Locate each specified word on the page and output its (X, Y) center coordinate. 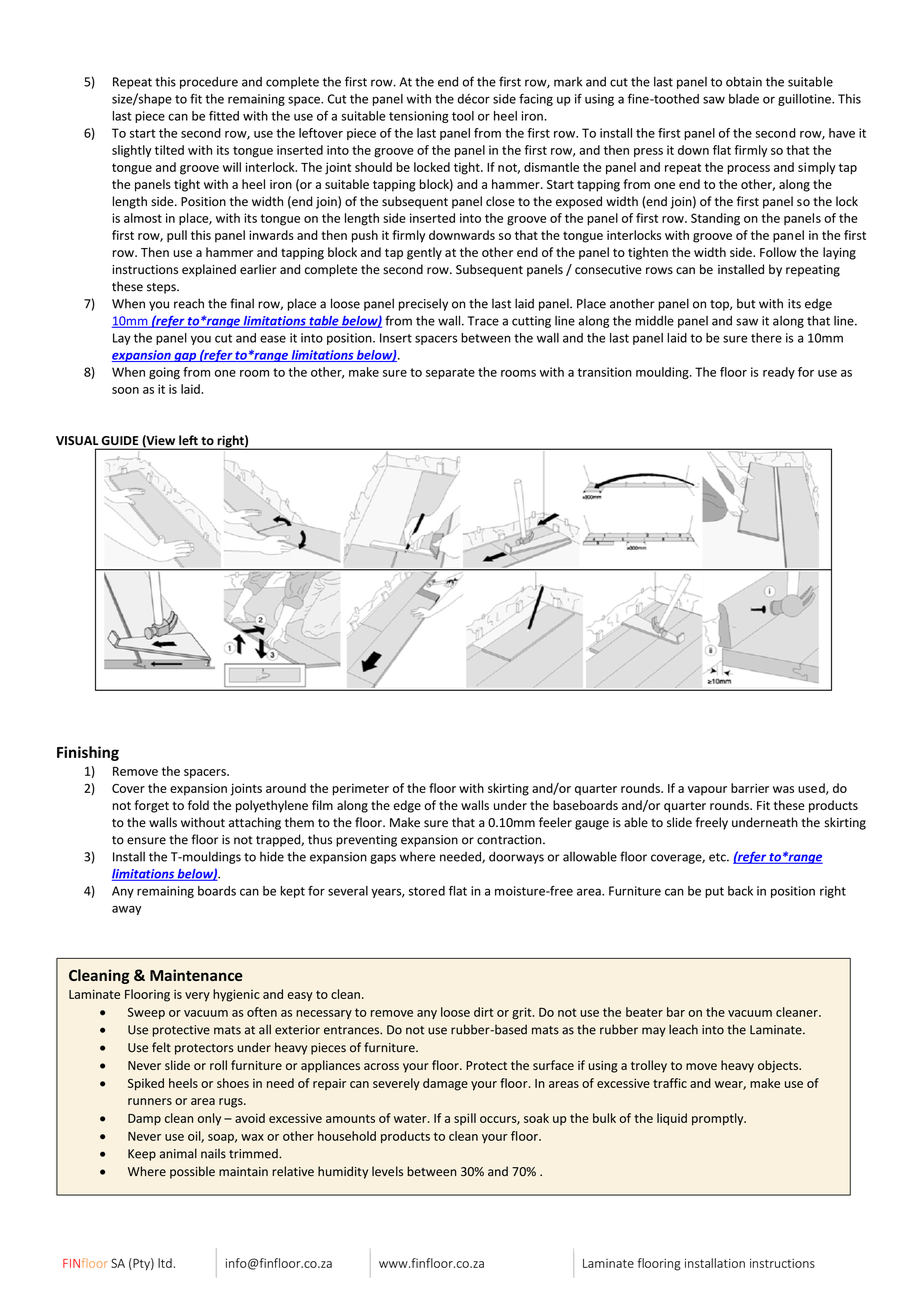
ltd (165, 1263)
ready (779, 373)
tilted (169, 150)
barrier (750, 788)
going (164, 373)
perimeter (361, 789)
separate (450, 373)
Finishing (88, 753)
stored (427, 891)
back (740, 891)
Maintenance (196, 975)
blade (744, 99)
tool (463, 116)
